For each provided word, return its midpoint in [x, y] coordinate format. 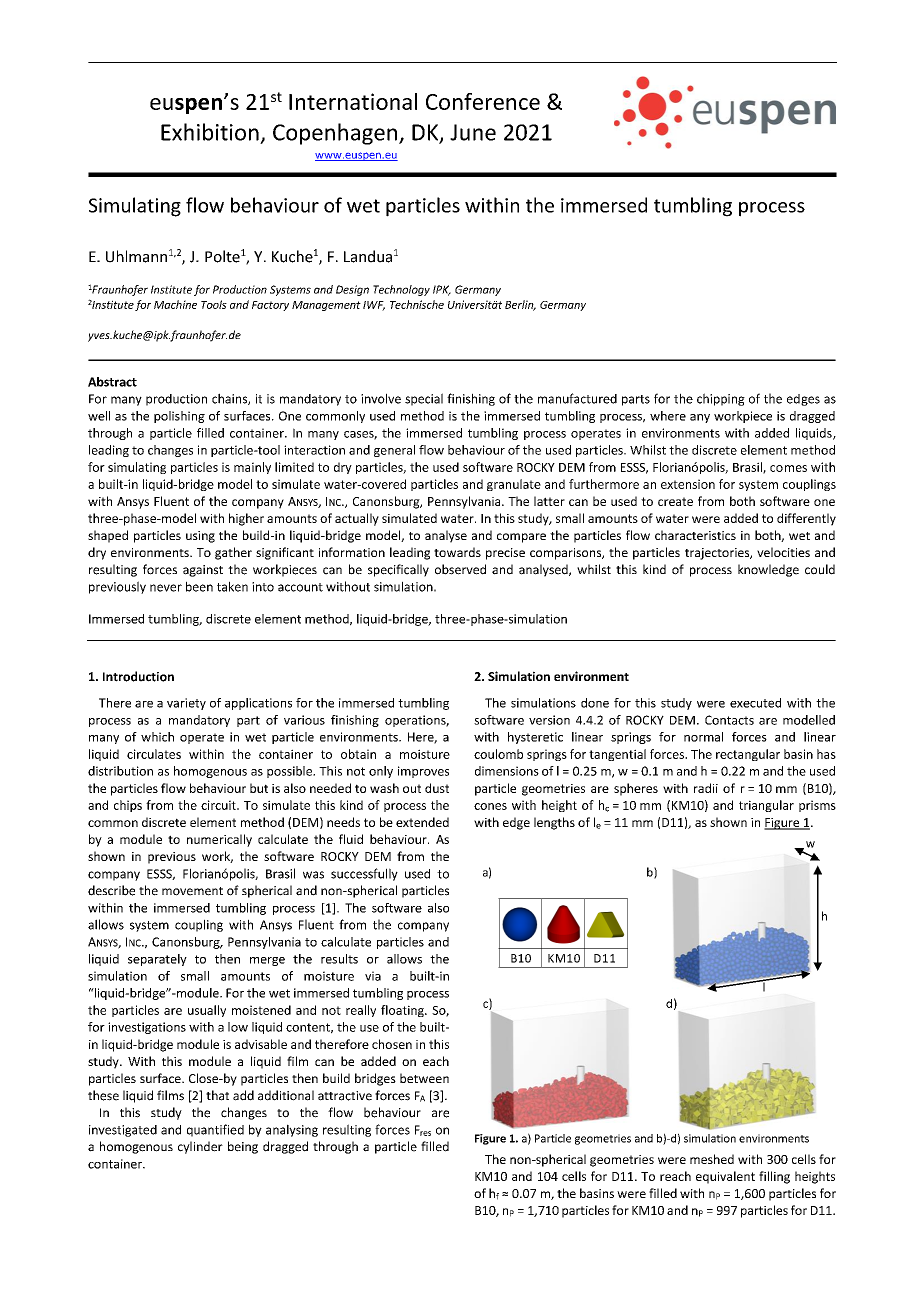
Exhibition [210, 132]
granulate [514, 485]
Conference [483, 101]
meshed [712, 1159]
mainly [252, 468]
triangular [766, 806]
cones [490, 806]
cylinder [200, 1147]
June [473, 132]
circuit [219, 805]
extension [688, 484]
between [424, 1078]
